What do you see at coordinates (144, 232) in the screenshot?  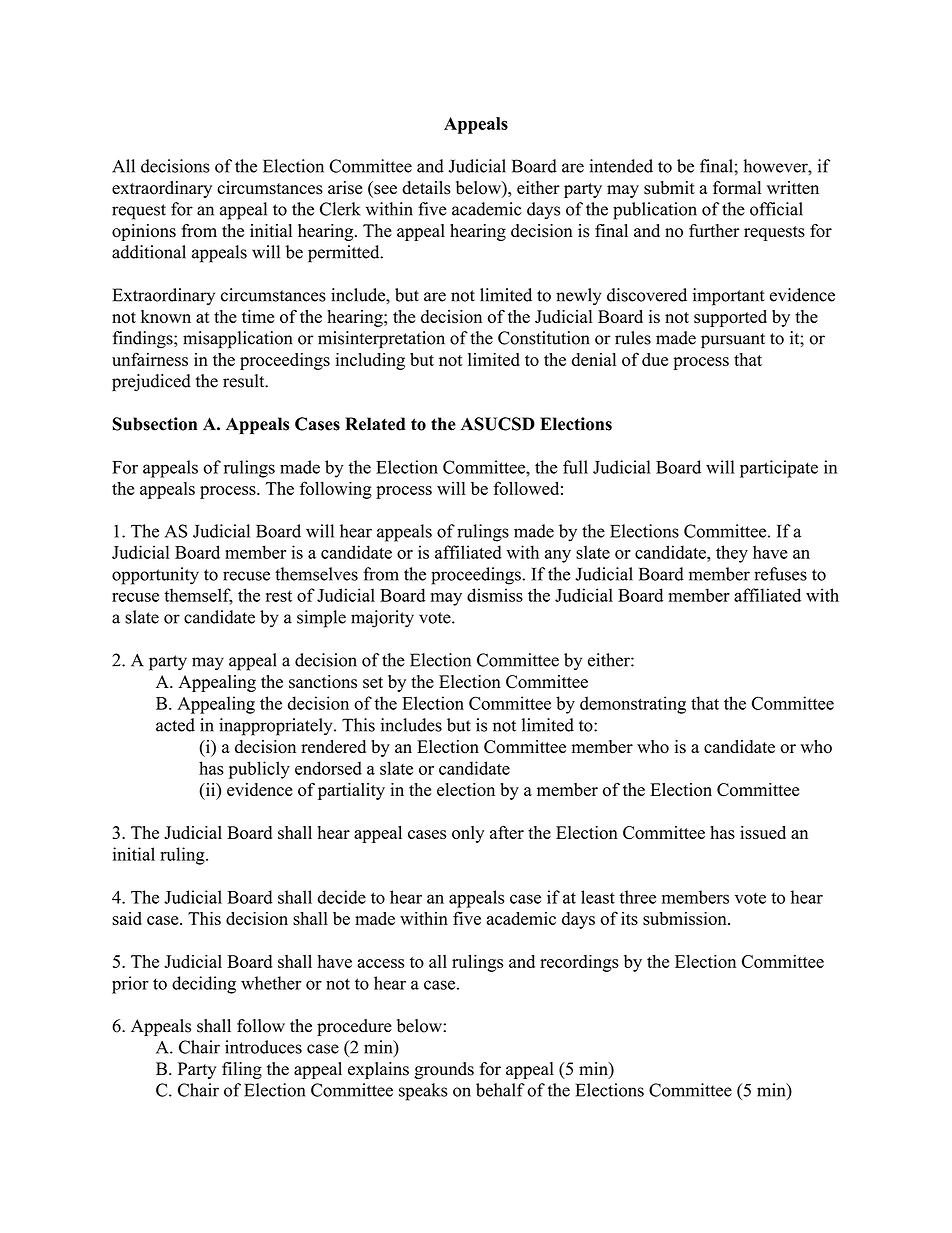 I see `opinions` at bounding box center [144, 232].
